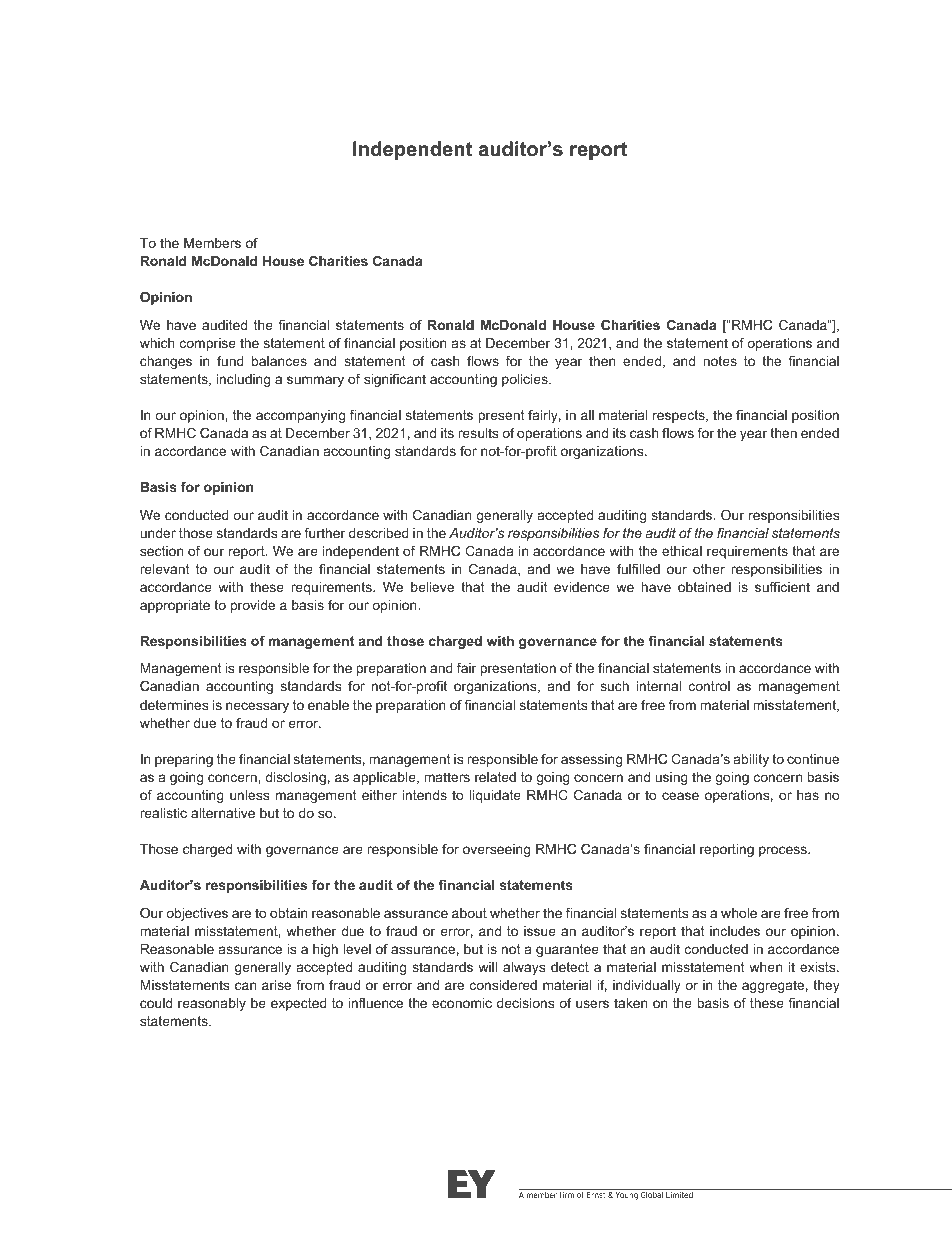 The height and width of the screenshot is (1233, 952). Describe the element at coordinates (230, 361) in the screenshot. I see `fund` at that location.
